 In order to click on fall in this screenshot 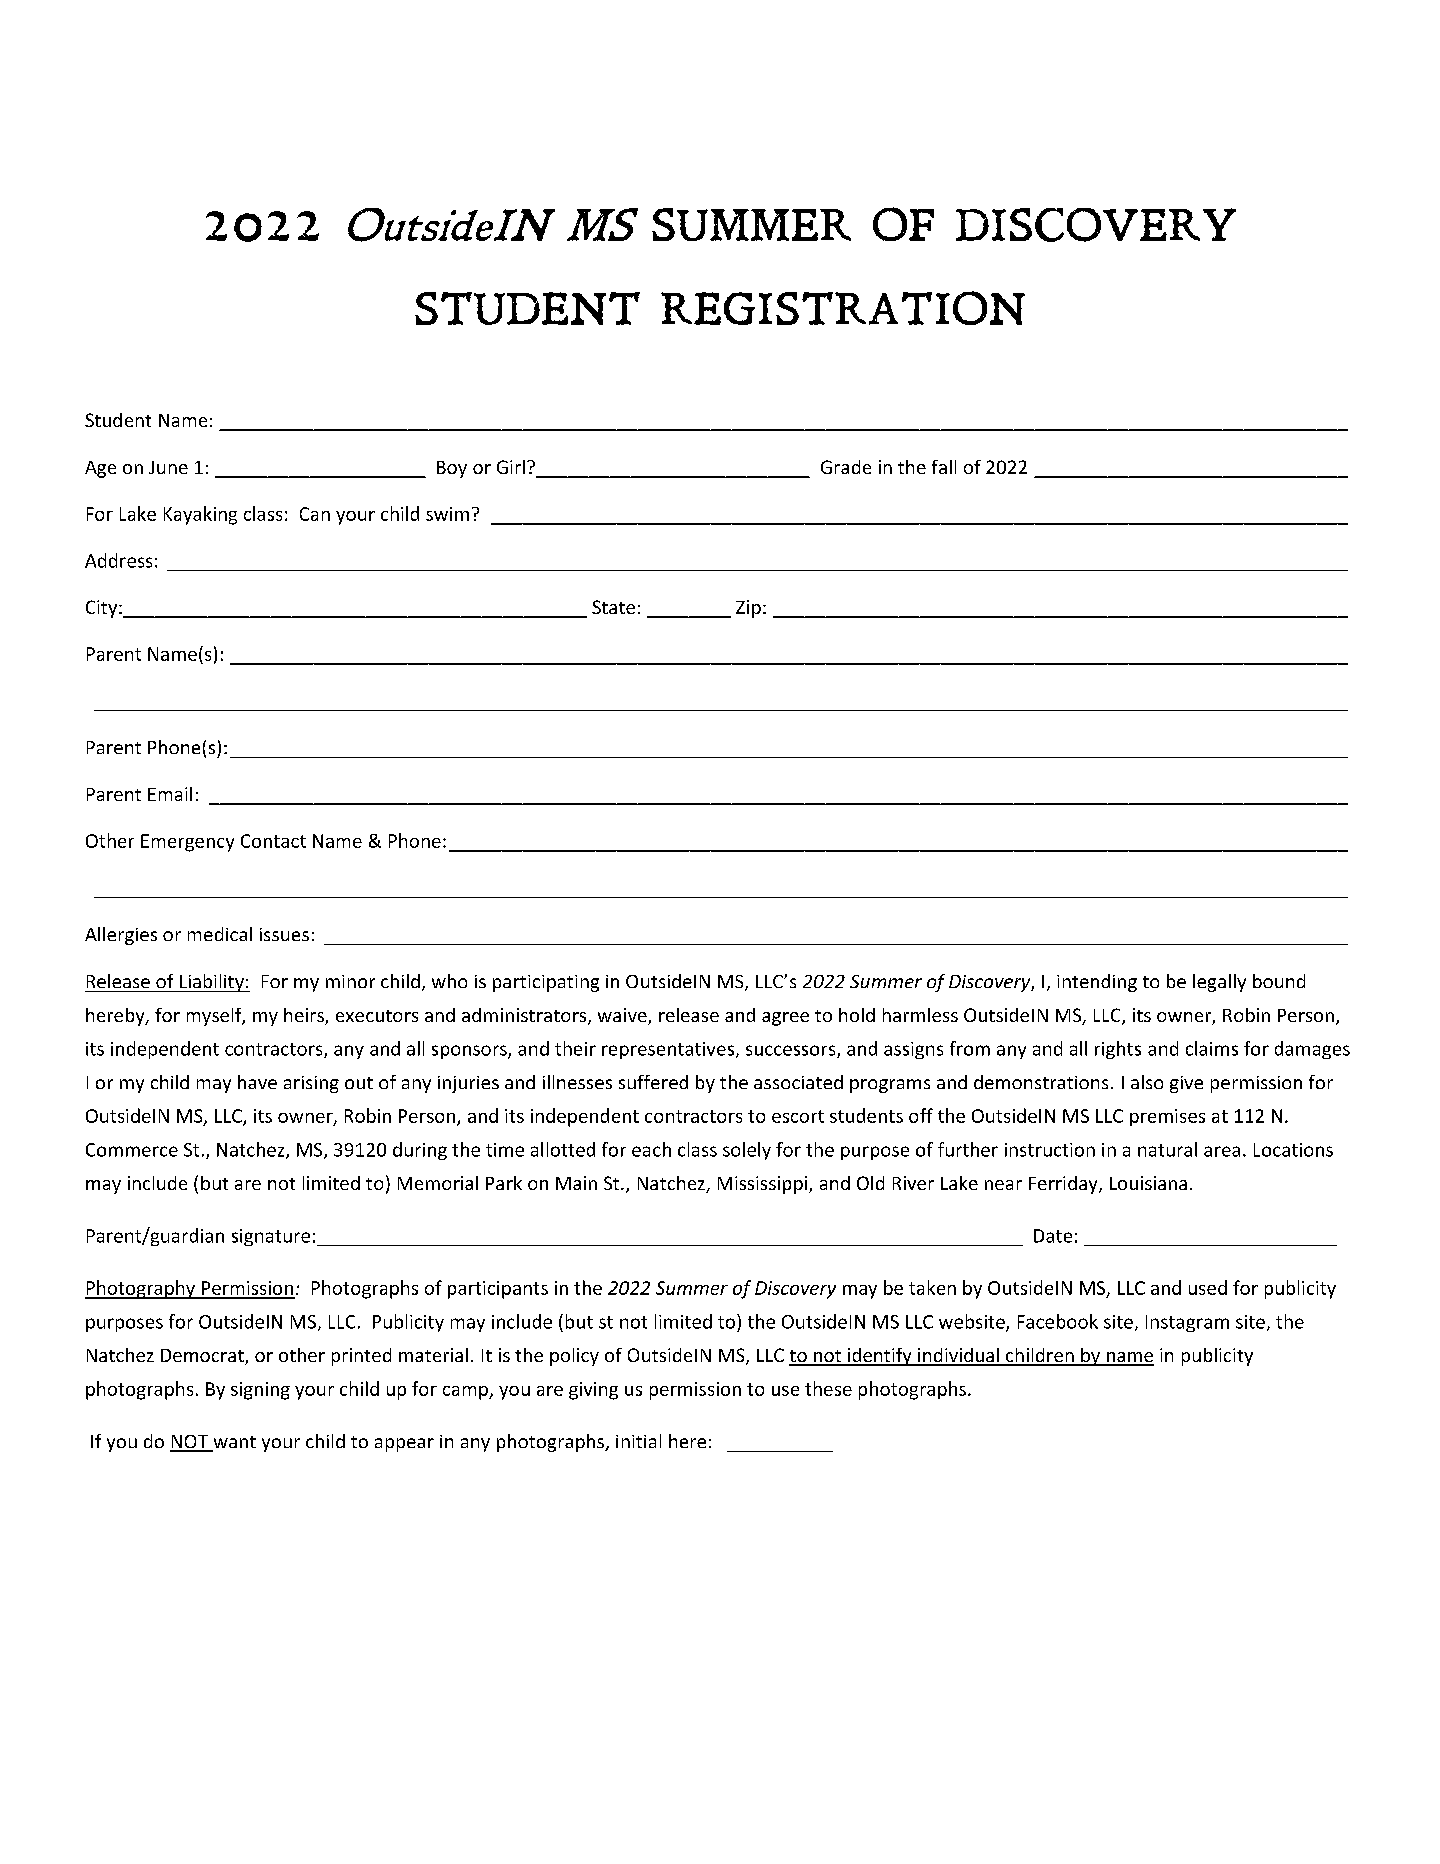, I will do `click(944, 467)`.
